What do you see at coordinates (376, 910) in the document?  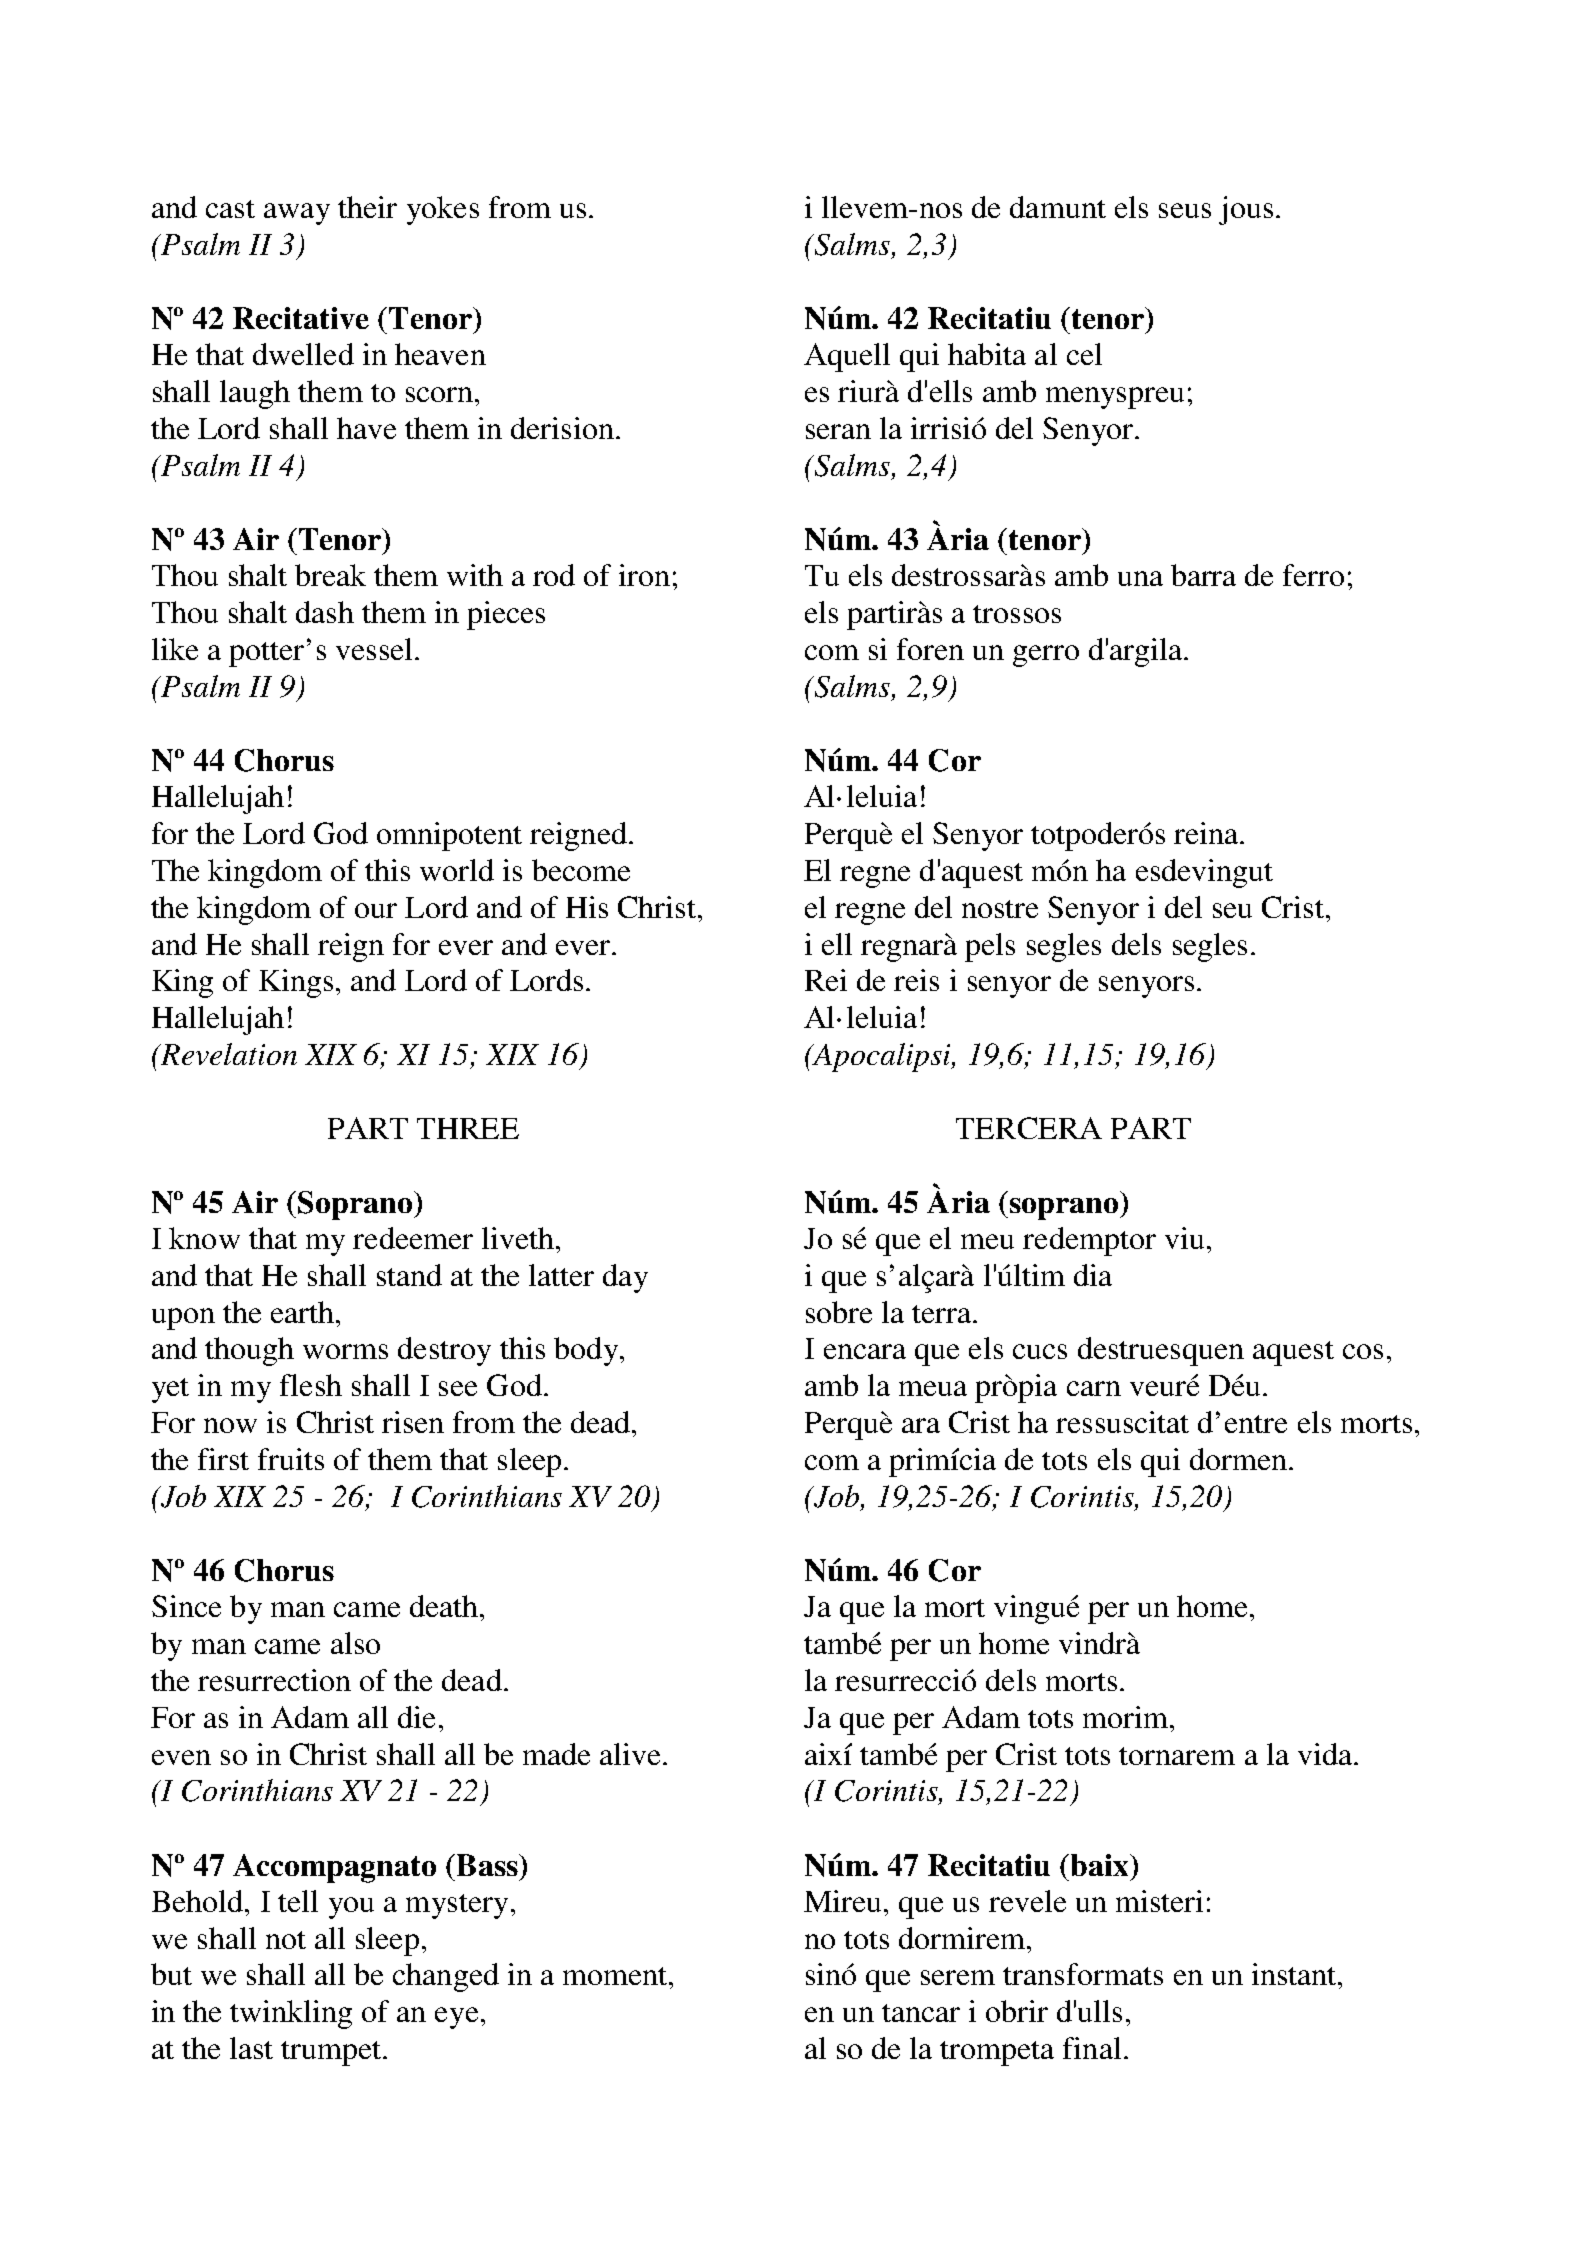 I see `our` at bounding box center [376, 910].
